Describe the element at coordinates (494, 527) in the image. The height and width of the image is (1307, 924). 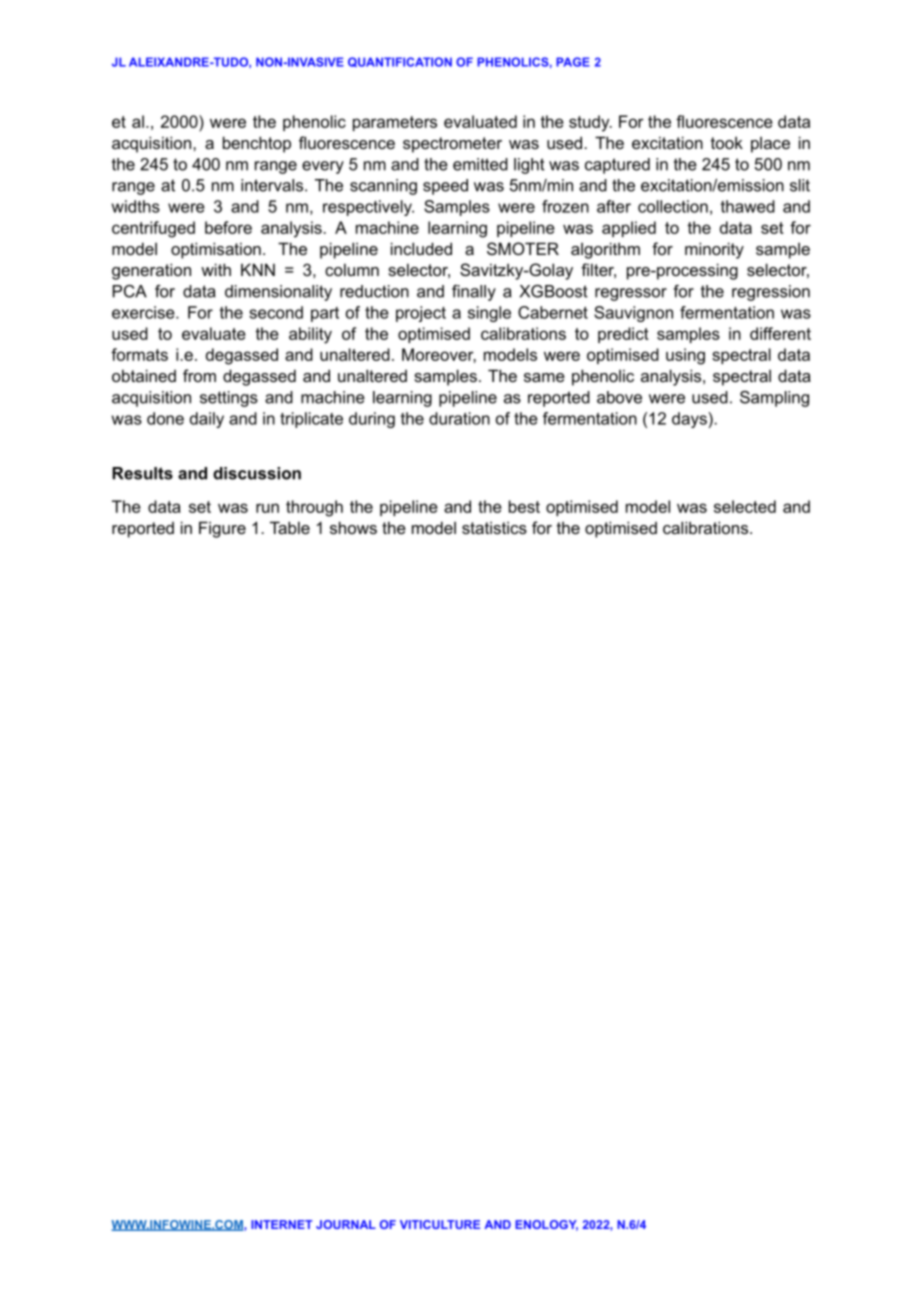
I see `statistics` at that location.
